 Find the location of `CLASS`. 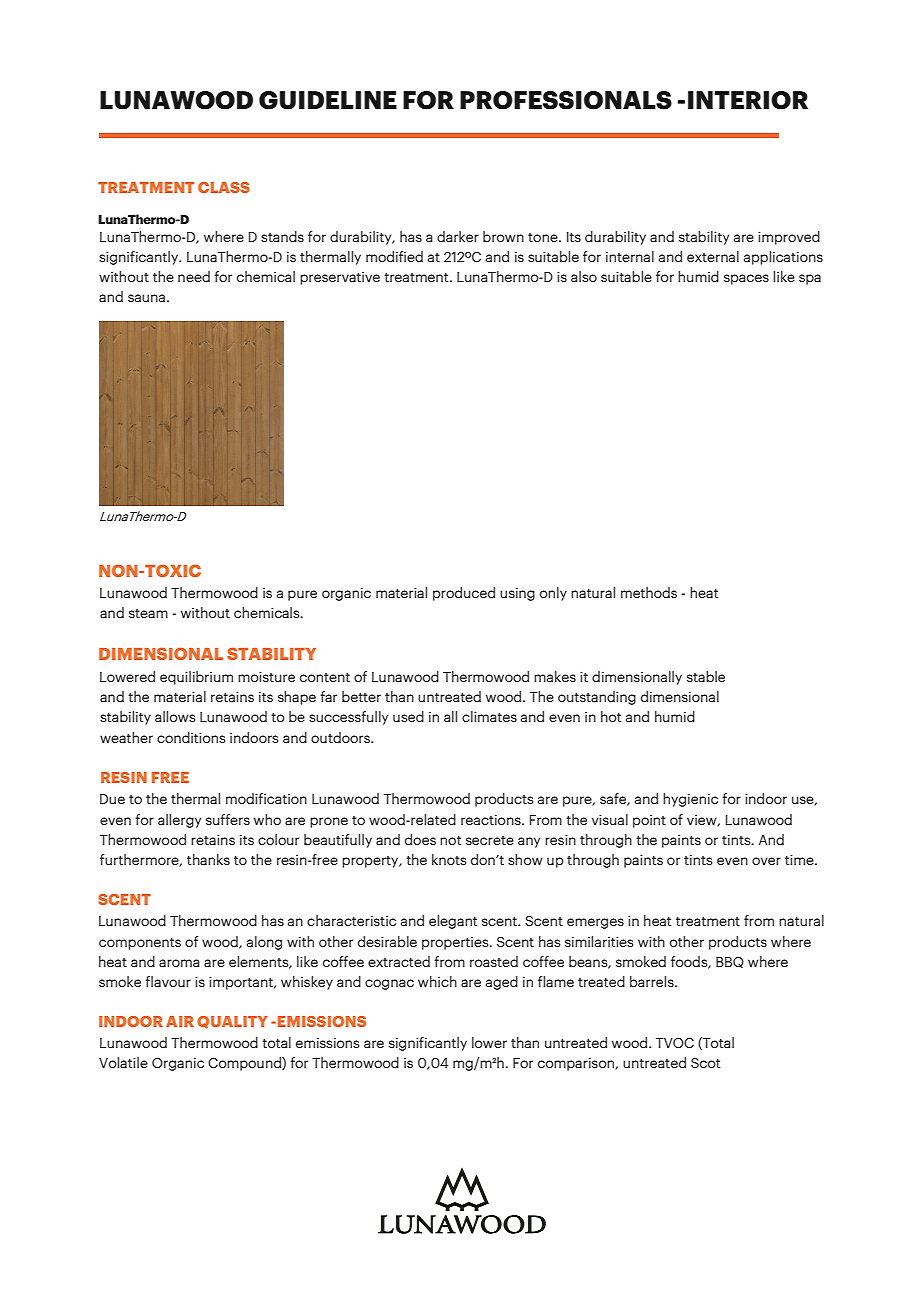

CLASS is located at coordinates (224, 187).
